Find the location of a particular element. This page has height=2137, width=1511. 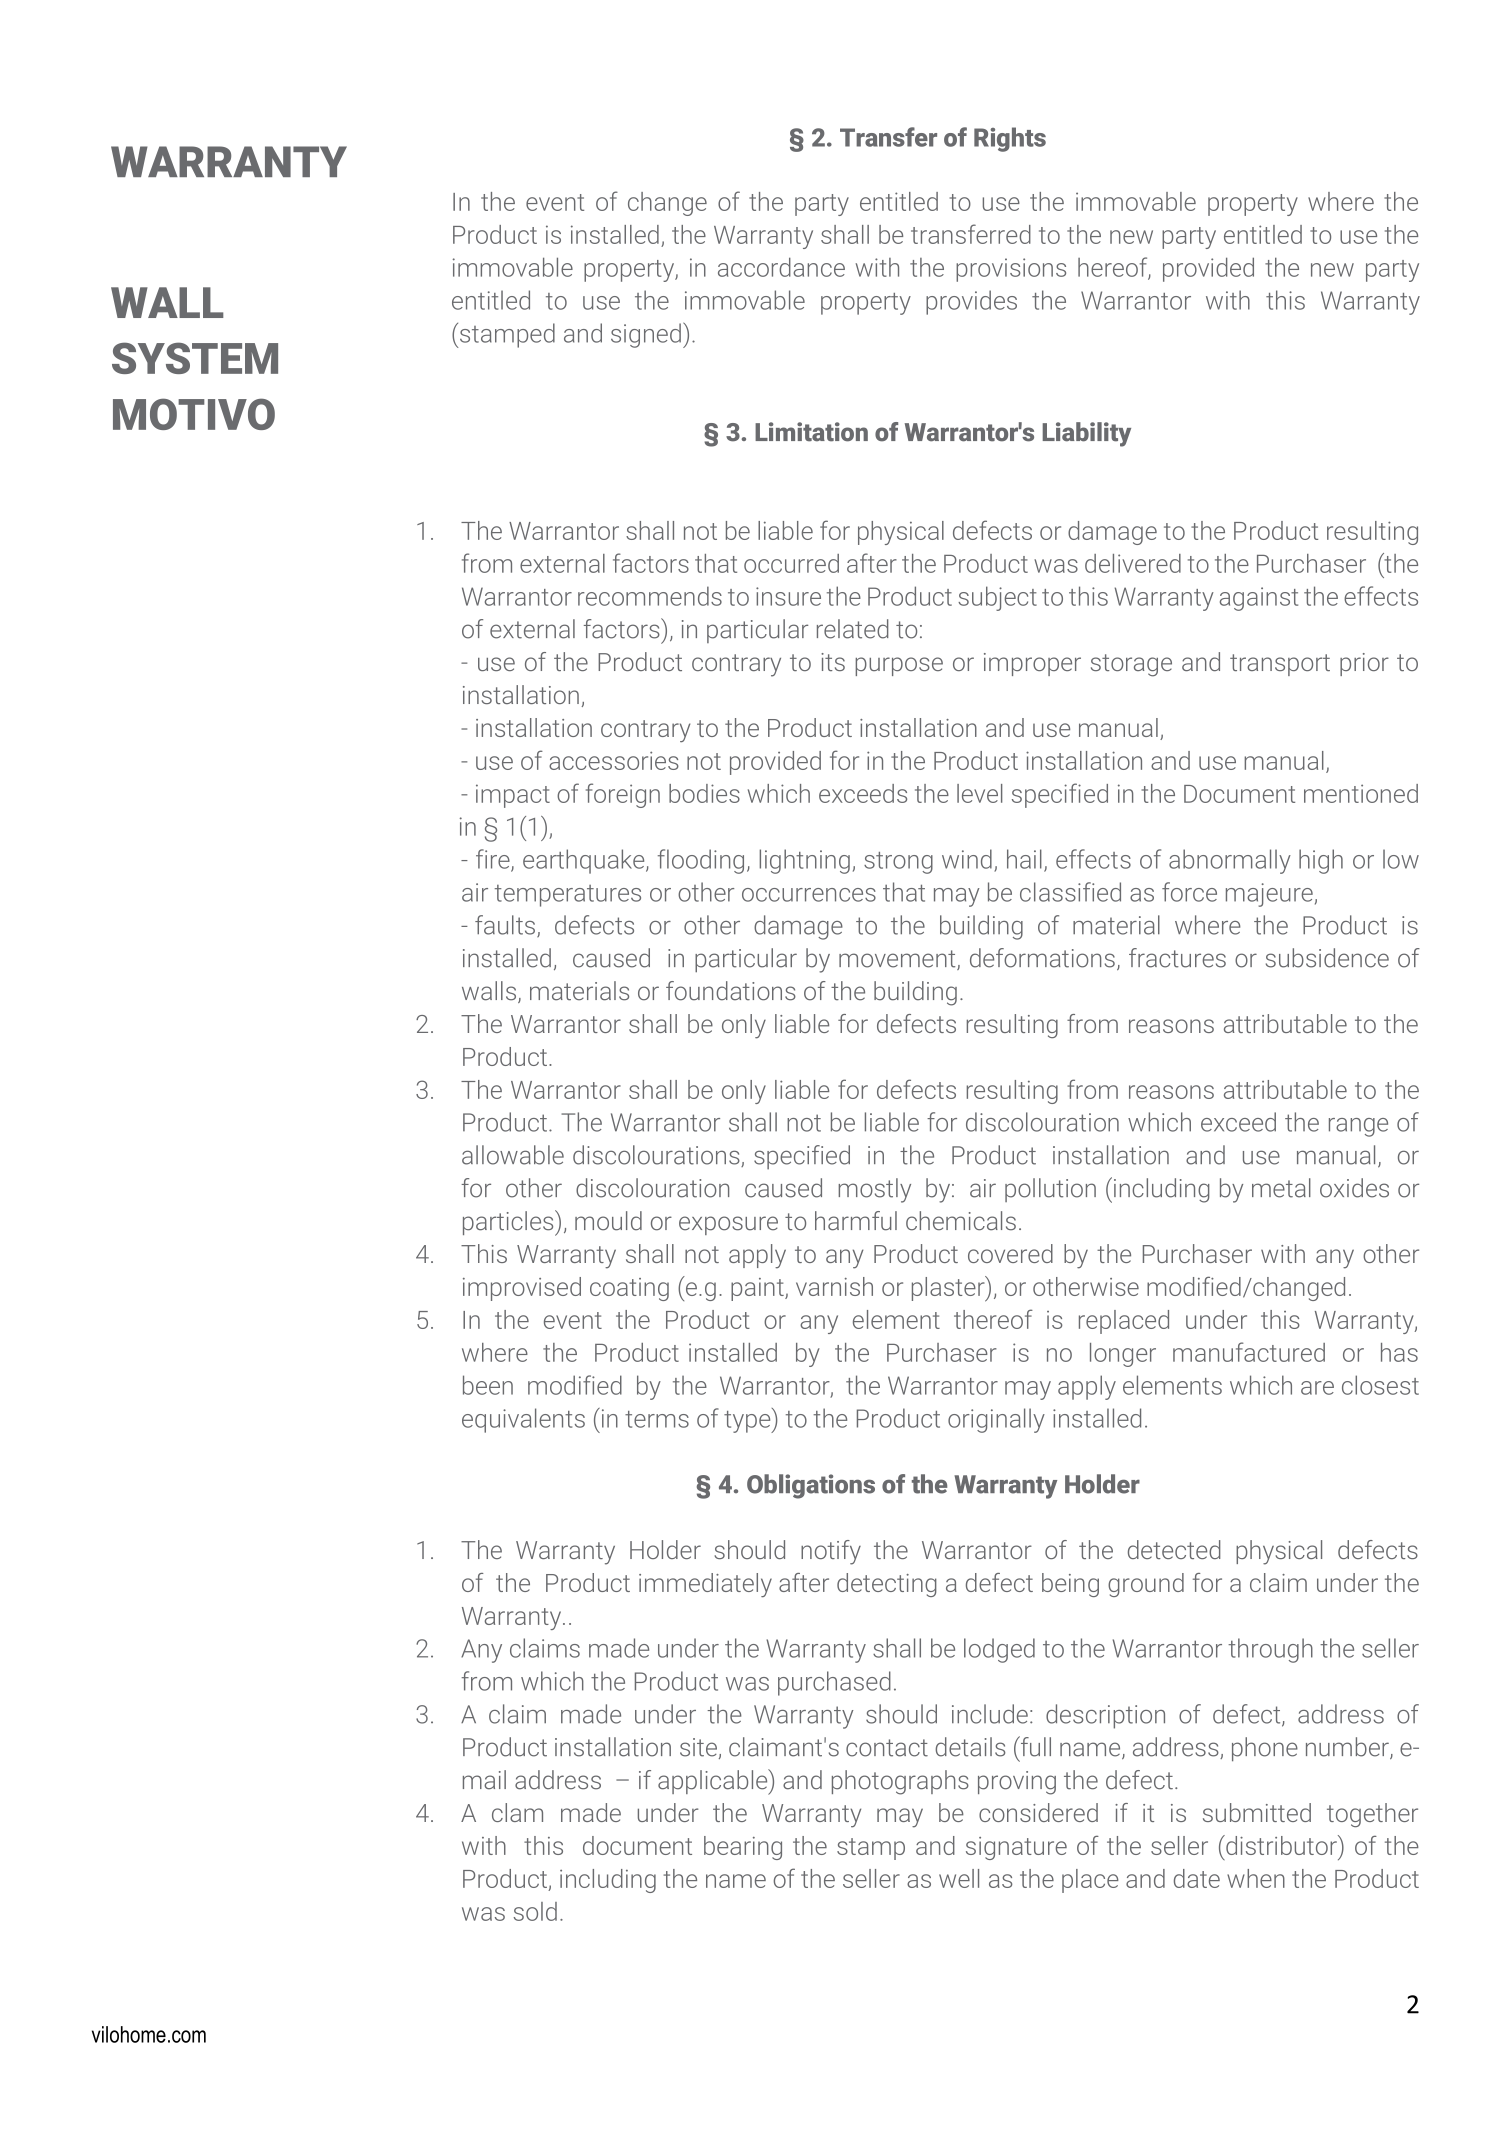

clam is located at coordinates (517, 1812).
